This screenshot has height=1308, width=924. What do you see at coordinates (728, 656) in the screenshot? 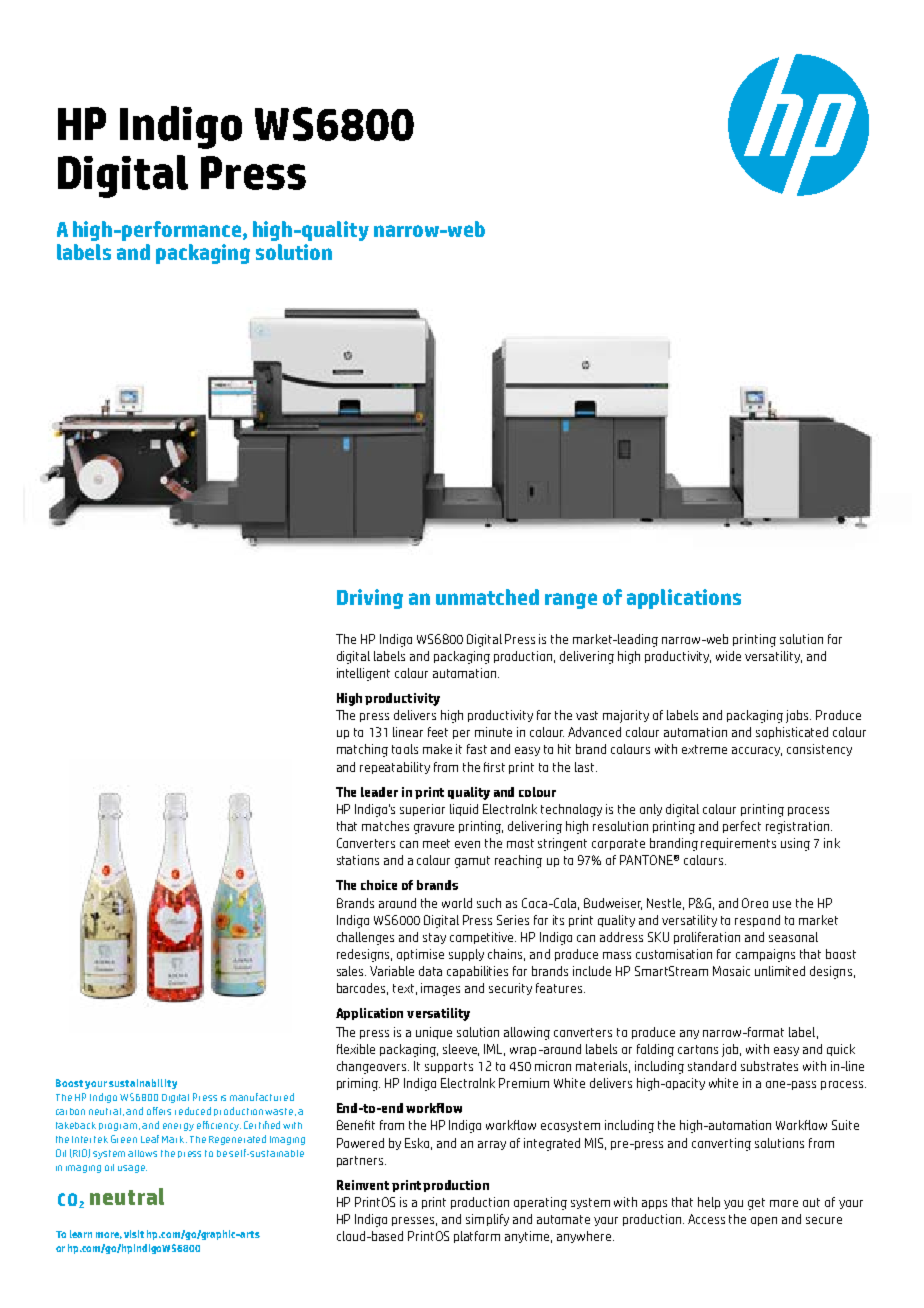
I see `wide` at bounding box center [728, 656].
